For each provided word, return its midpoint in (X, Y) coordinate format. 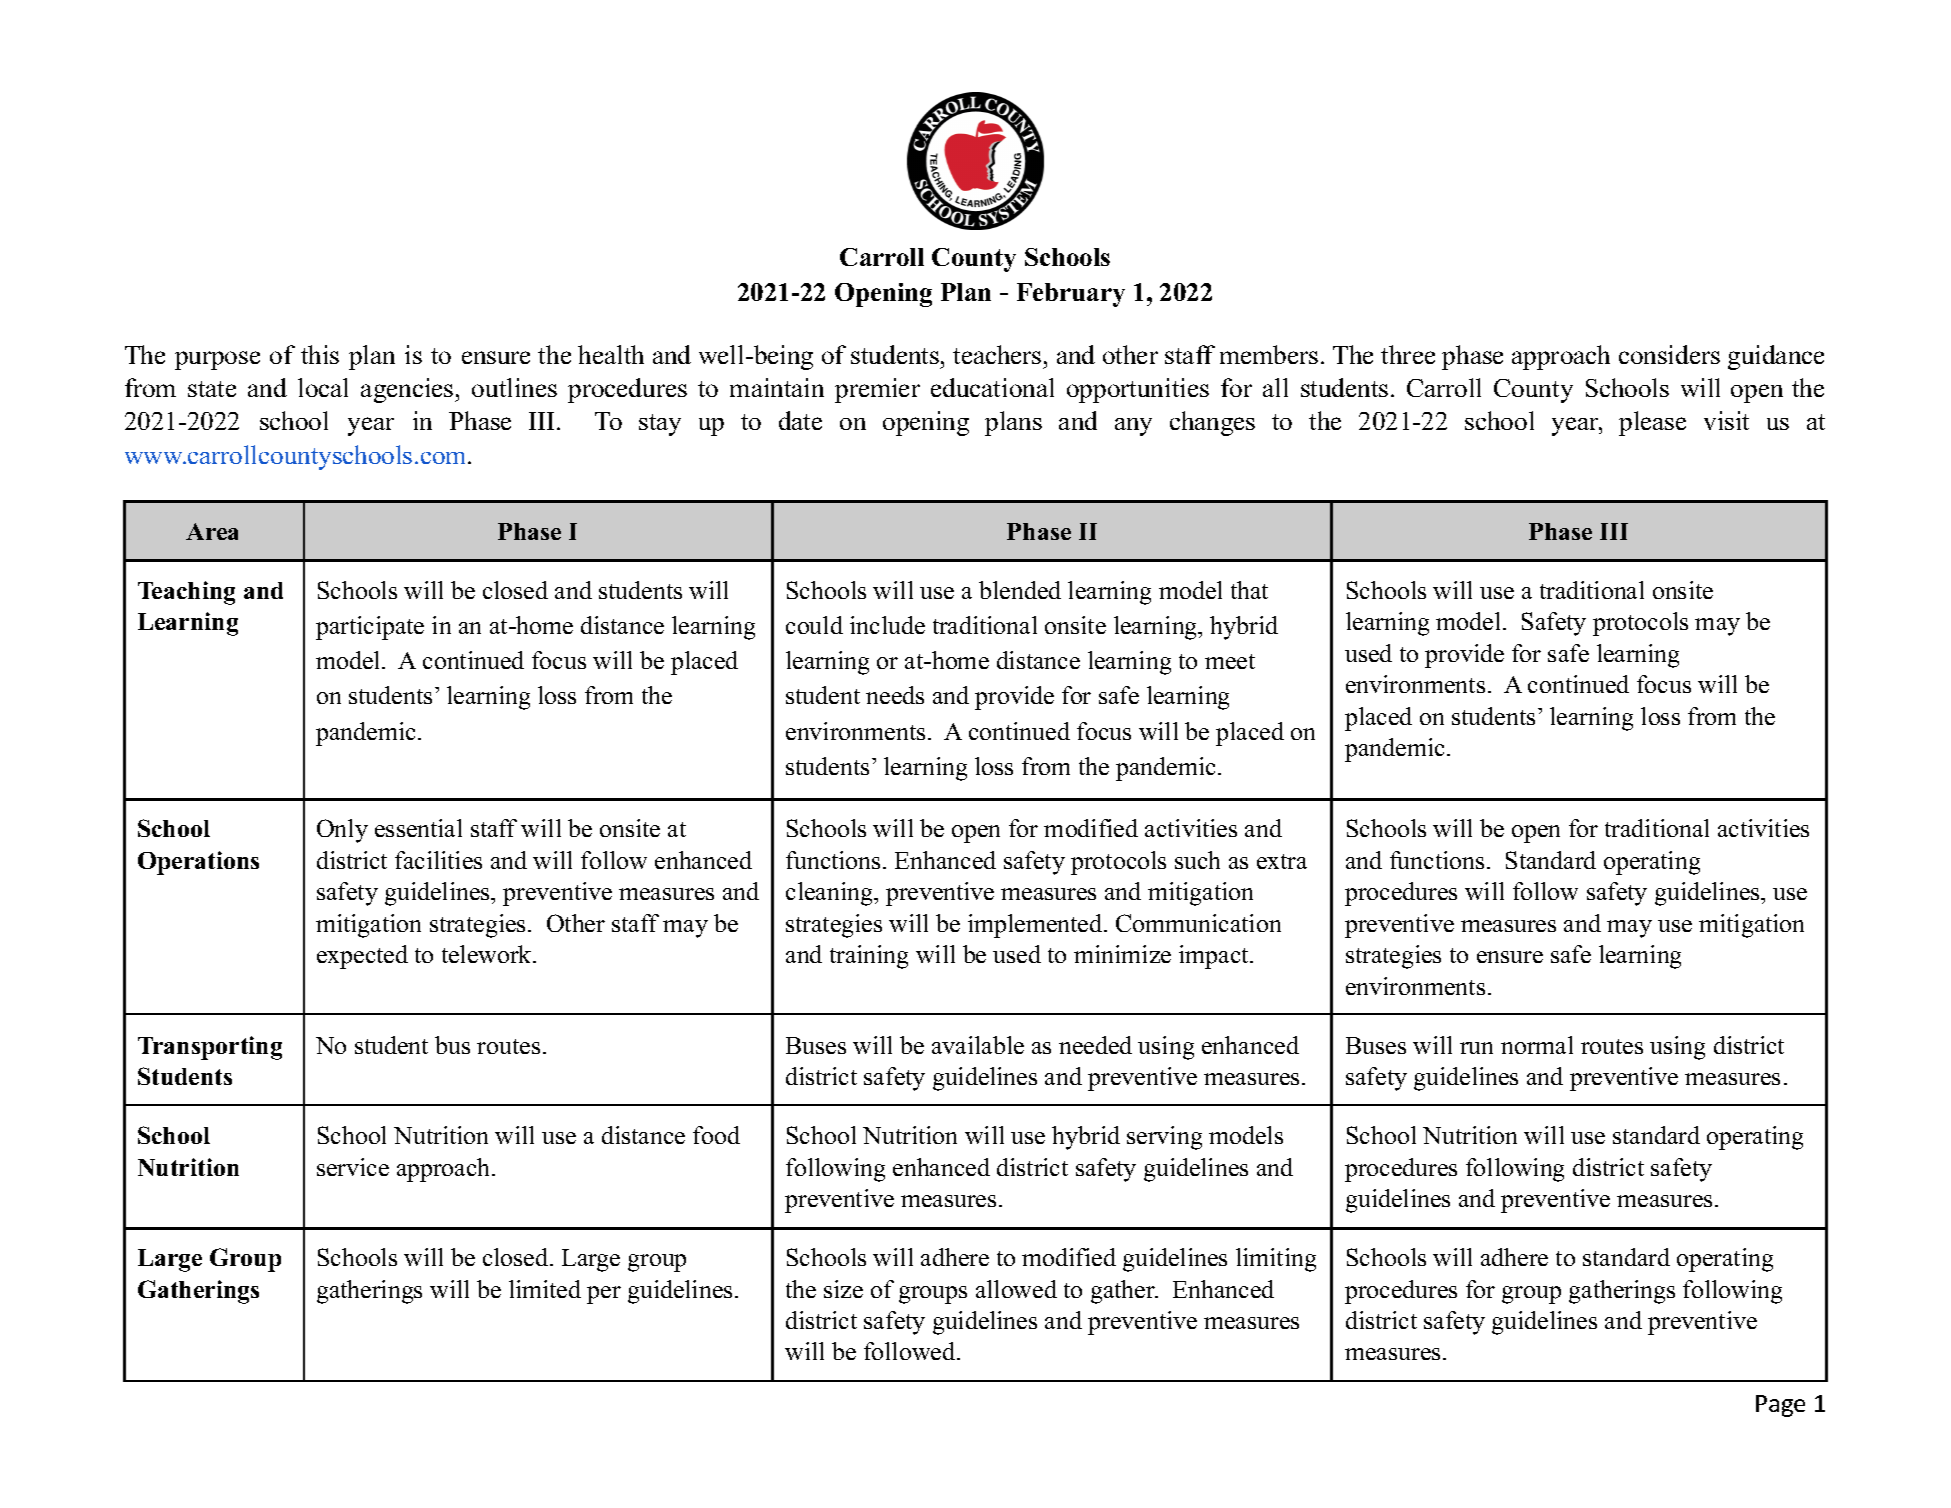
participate (370, 628)
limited (545, 1289)
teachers (997, 354)
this (320, 354)
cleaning (830, 894)
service (353, 1167)
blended (1020, 590)
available (978, 1045)
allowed (1016, 1289)
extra (1282, 861)
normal (1537, 1045)
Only (342, 831)
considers (1669, 354)
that (1249, 590)
